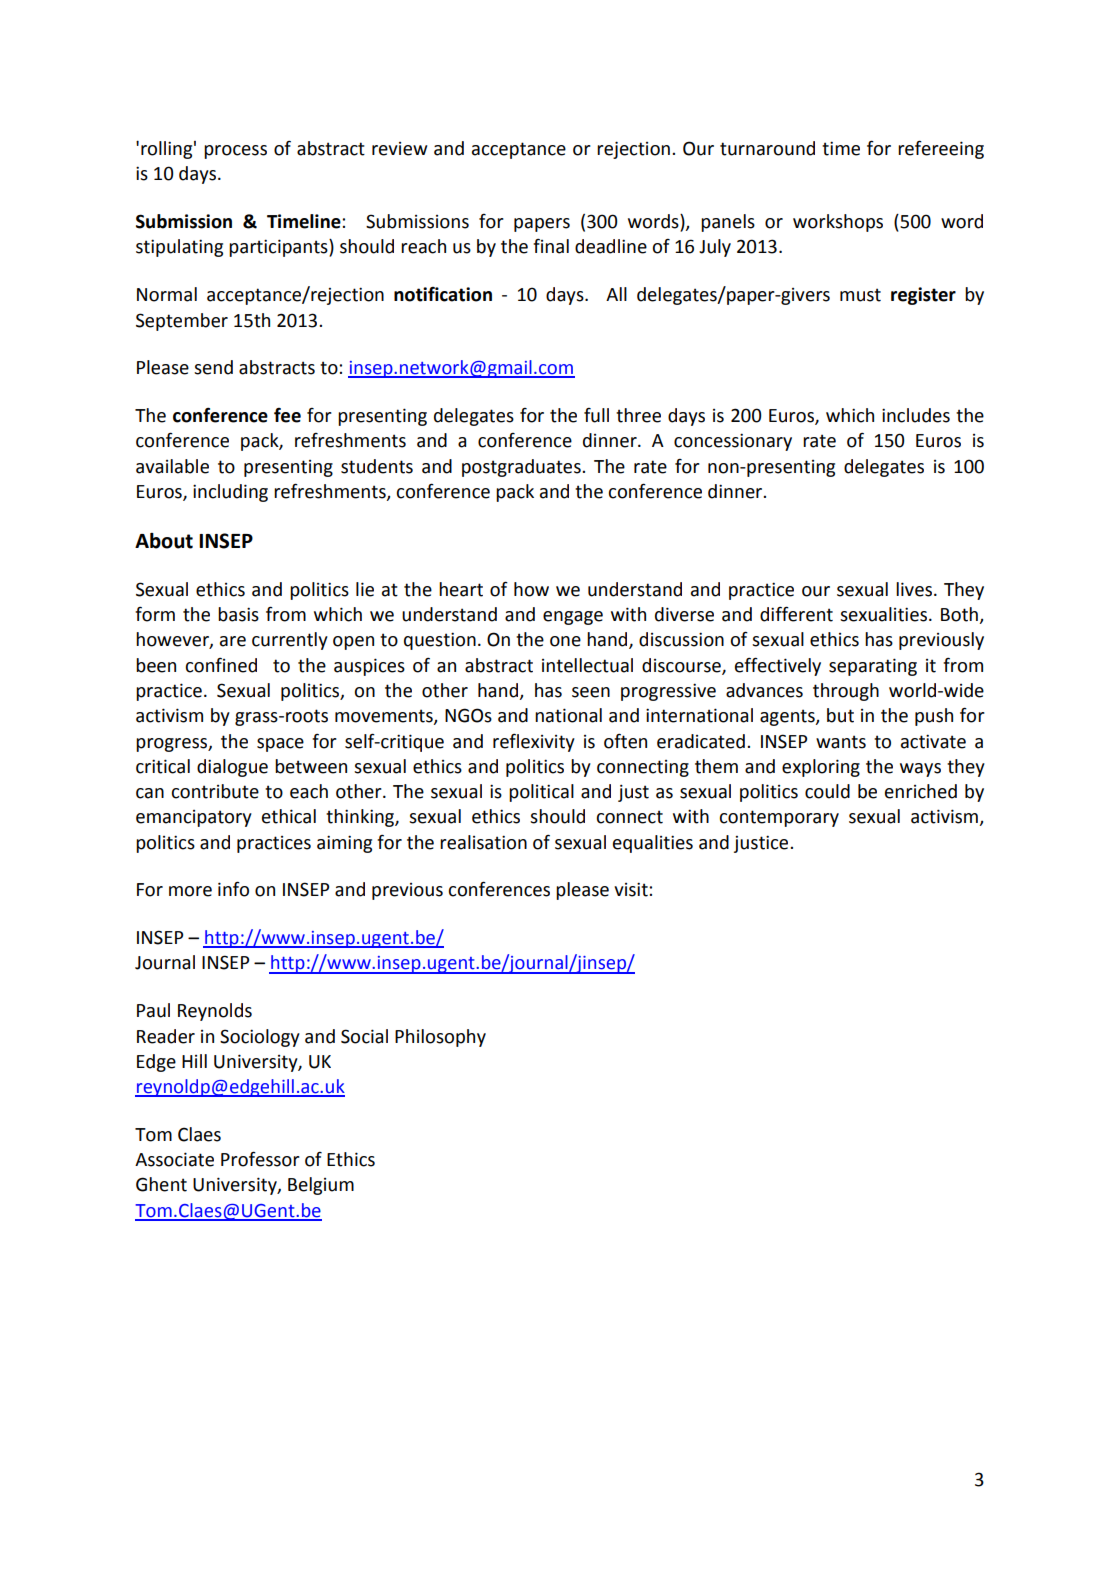  Describe the element at coordinates (914, 589) in the document. I see `lives` at that location.
